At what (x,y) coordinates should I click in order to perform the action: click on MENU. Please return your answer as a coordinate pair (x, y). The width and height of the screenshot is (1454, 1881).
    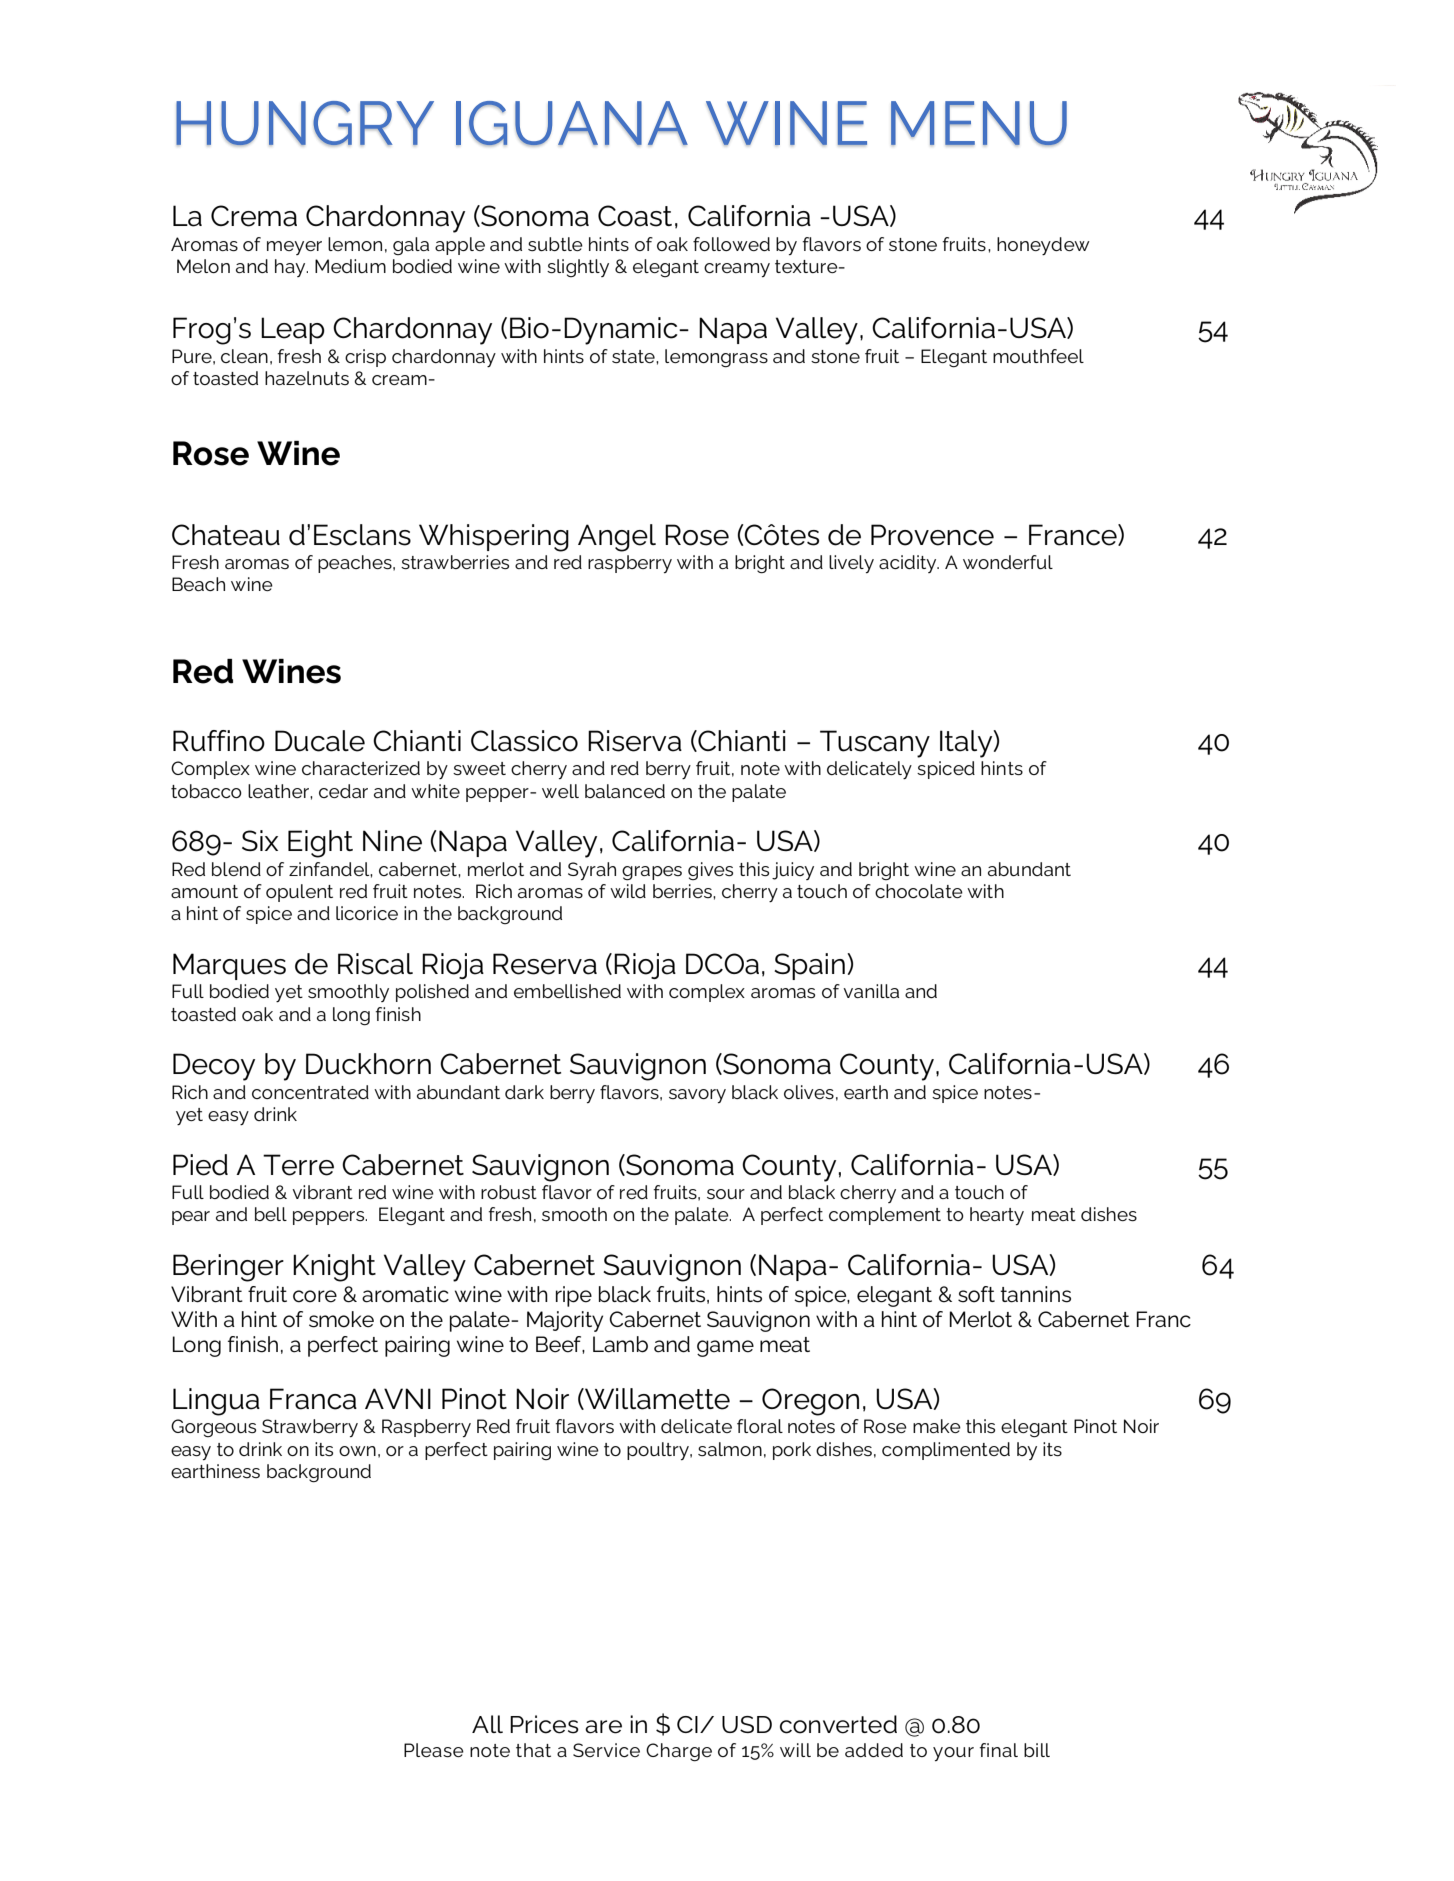
    Looking at the image, I should click on (979, 123).
